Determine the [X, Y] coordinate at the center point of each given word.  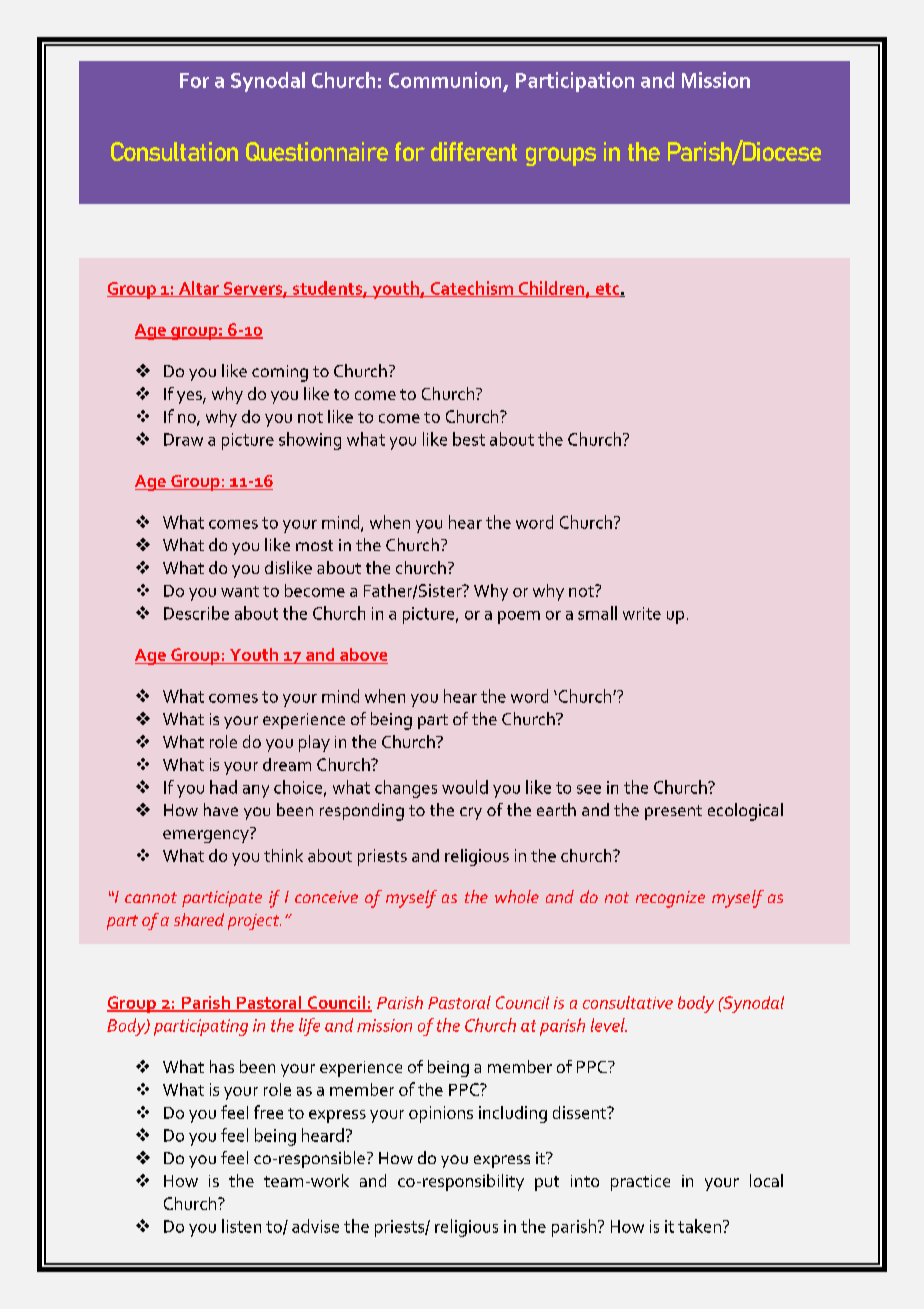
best [469, 439]
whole [517, 896]
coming [280, 373]
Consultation [174, 151]
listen [241, 1226]
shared [199, 919]
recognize [670, 899]
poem [519, 617]
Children [551, 289]
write [642, 613]
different [474, 151]
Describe [196, 613]
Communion [445, 80]
